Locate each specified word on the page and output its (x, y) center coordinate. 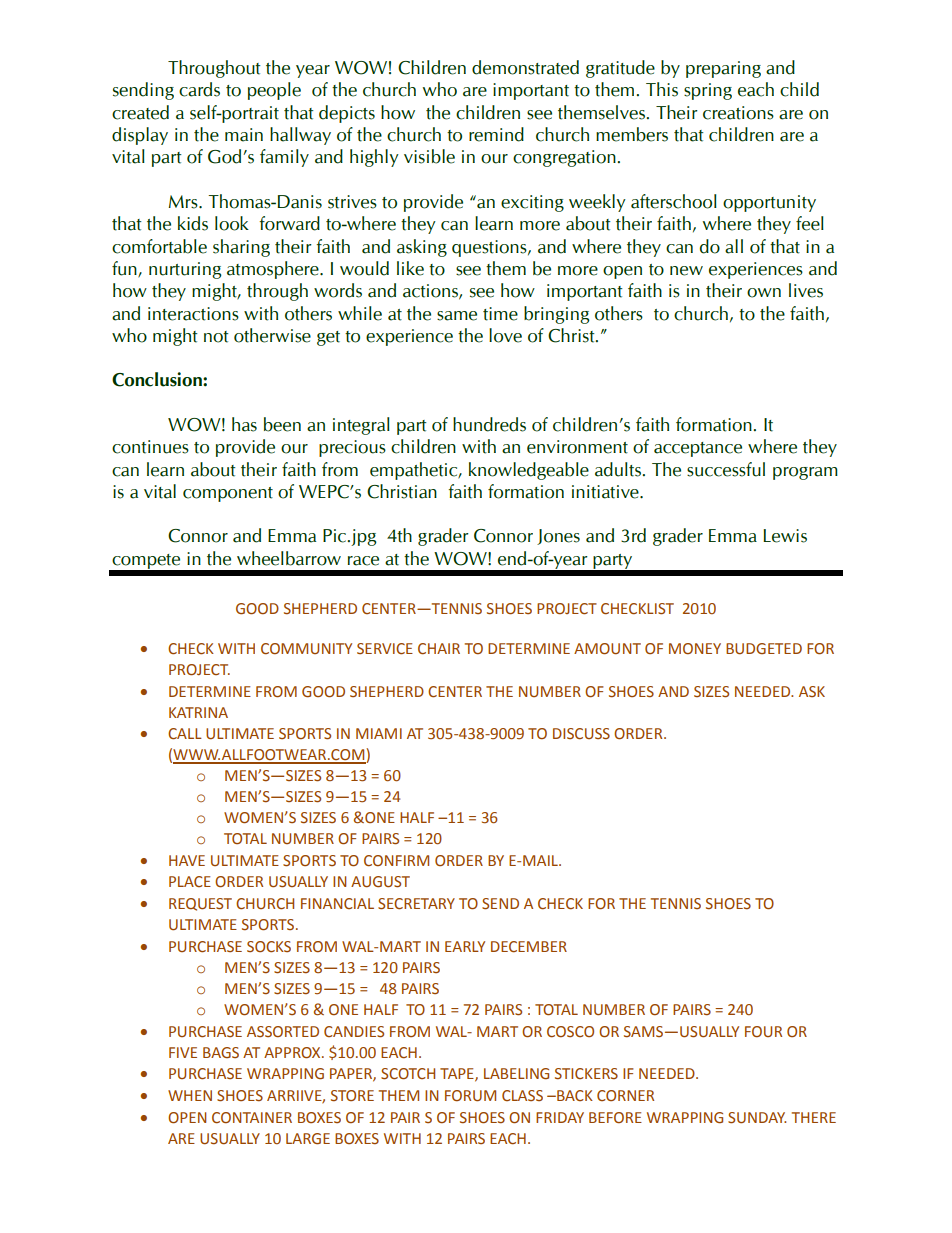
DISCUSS (581, 734)
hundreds (489, 424)
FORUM (470, 1096)
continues (150, 447)
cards (199, 89)
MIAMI (379, 733)
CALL (185, 734)
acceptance (698, 449)
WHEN (190, 1095)
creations (738, 113)
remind (496, 134)
